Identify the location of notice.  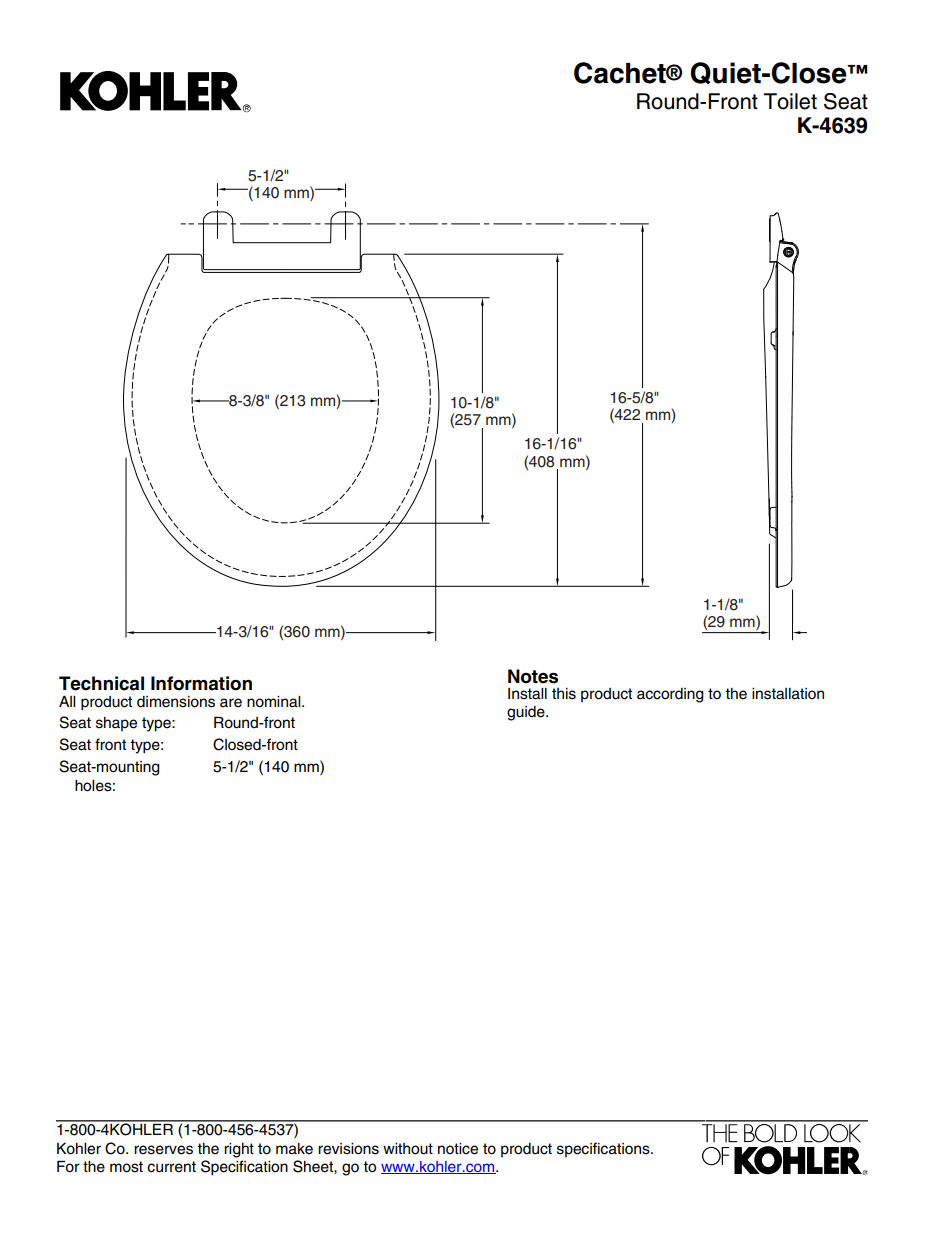
(458, 1149).
